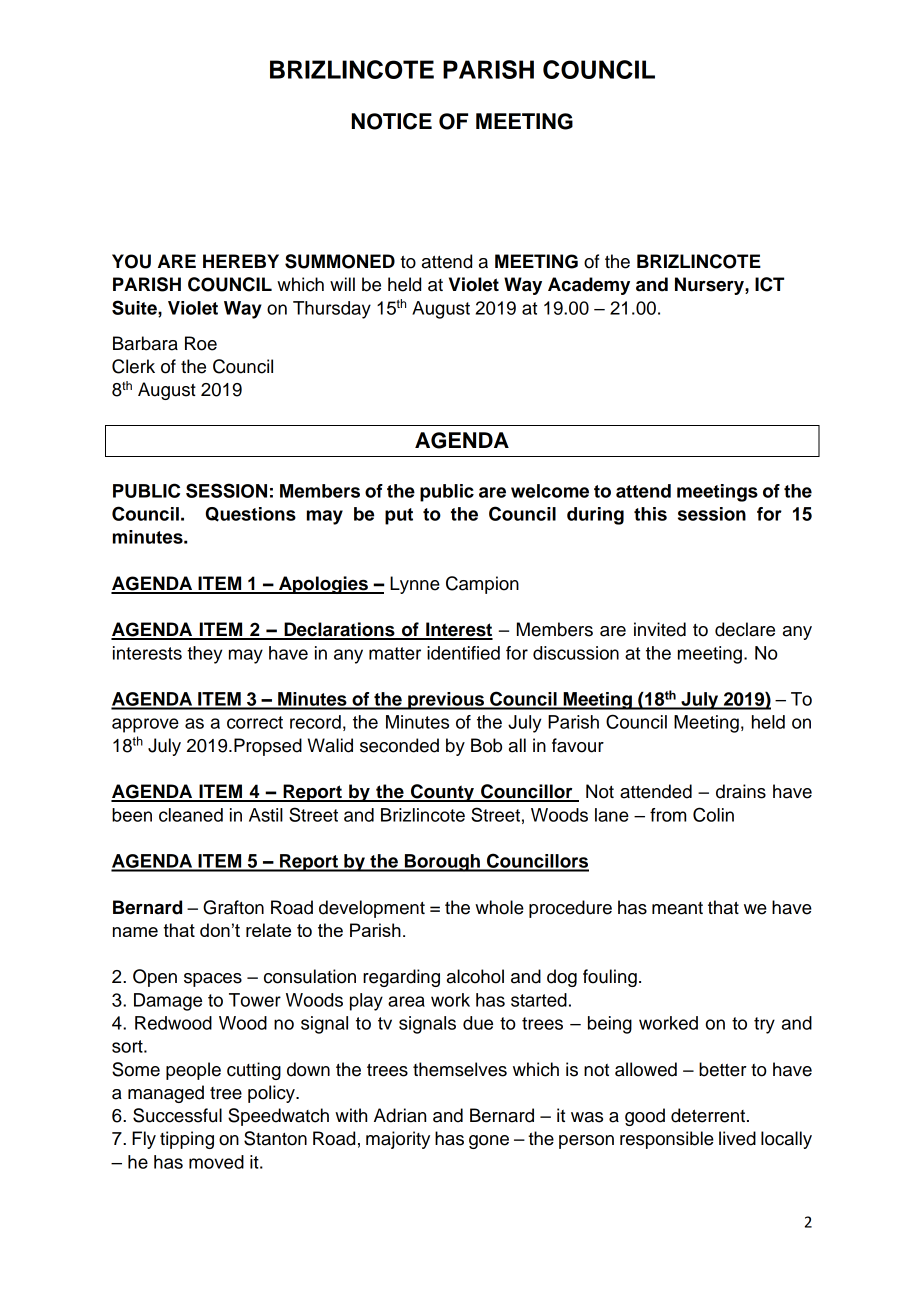  What do you see at coordinates (241, 261) in the screenshot?
I see `HEREBY` at bounding box center [241, 261].
